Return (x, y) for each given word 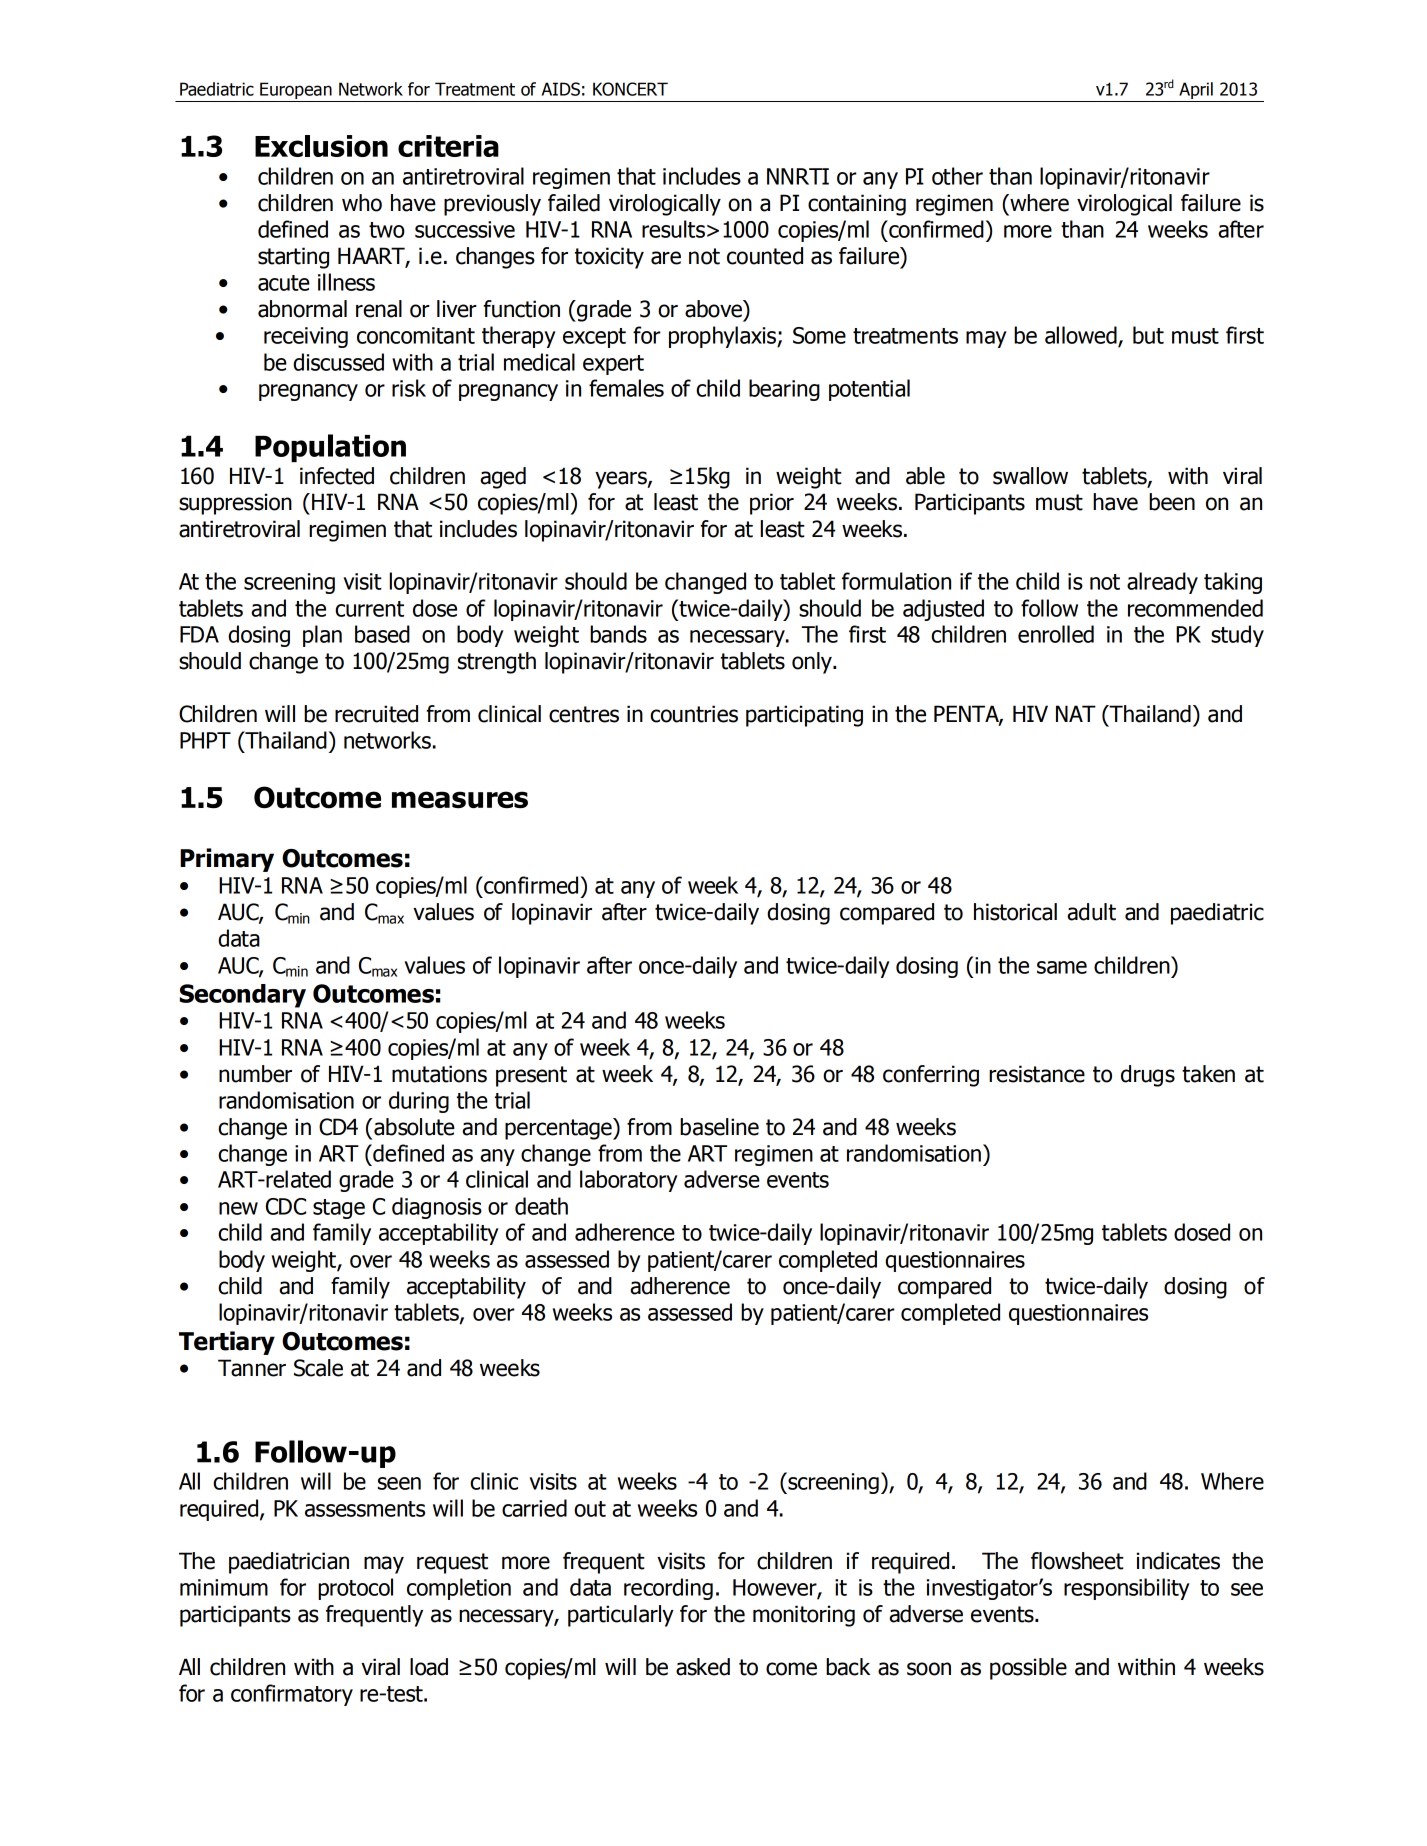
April (1196, 92)
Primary (227, 860)
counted (765, 256)
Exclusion (321, 146)
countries (694, 714)
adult (1091, 912)
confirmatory (292, 1695)
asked (703, 1667)
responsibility (1127, 1589)
